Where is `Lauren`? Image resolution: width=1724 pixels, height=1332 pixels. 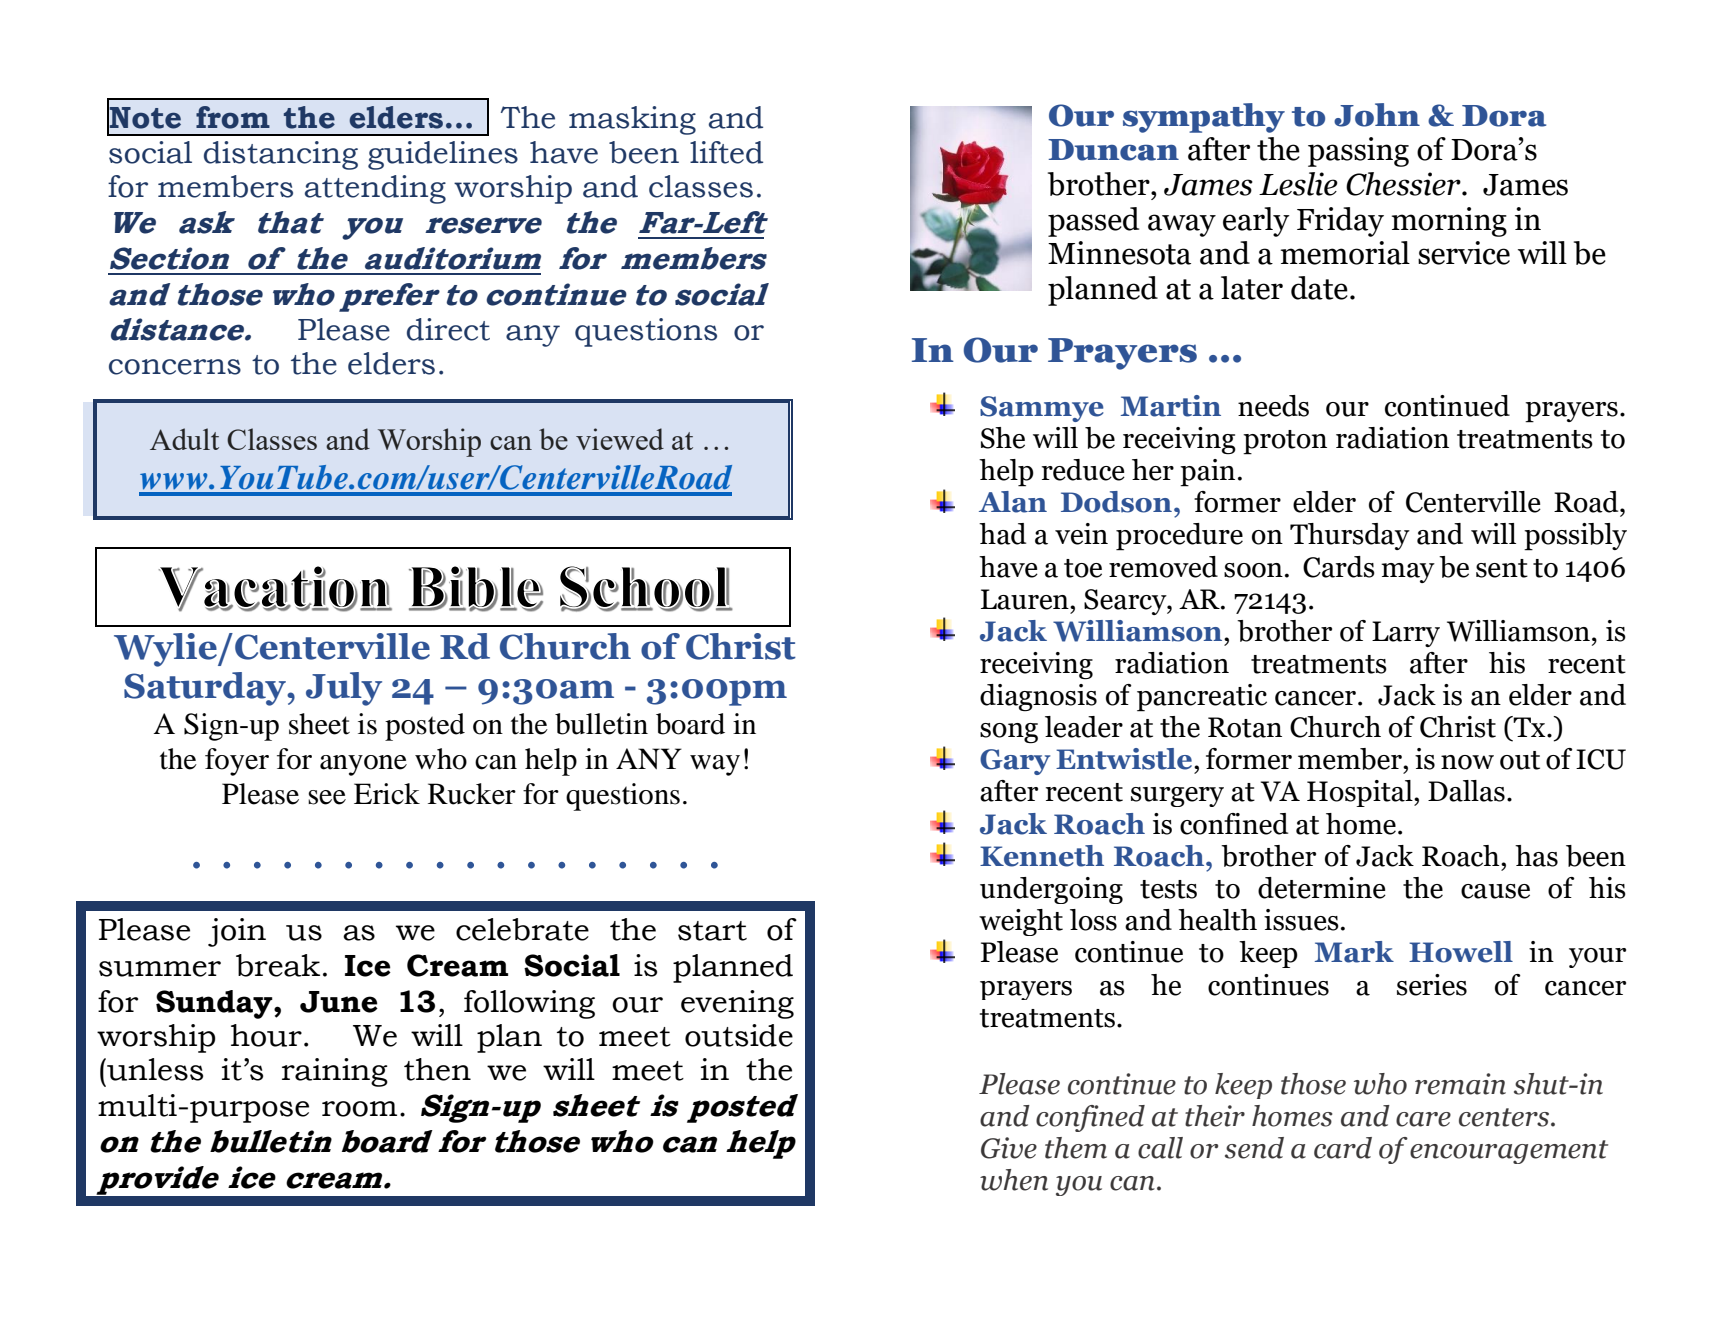
Lauren is located at coordinates (1026, 599).
